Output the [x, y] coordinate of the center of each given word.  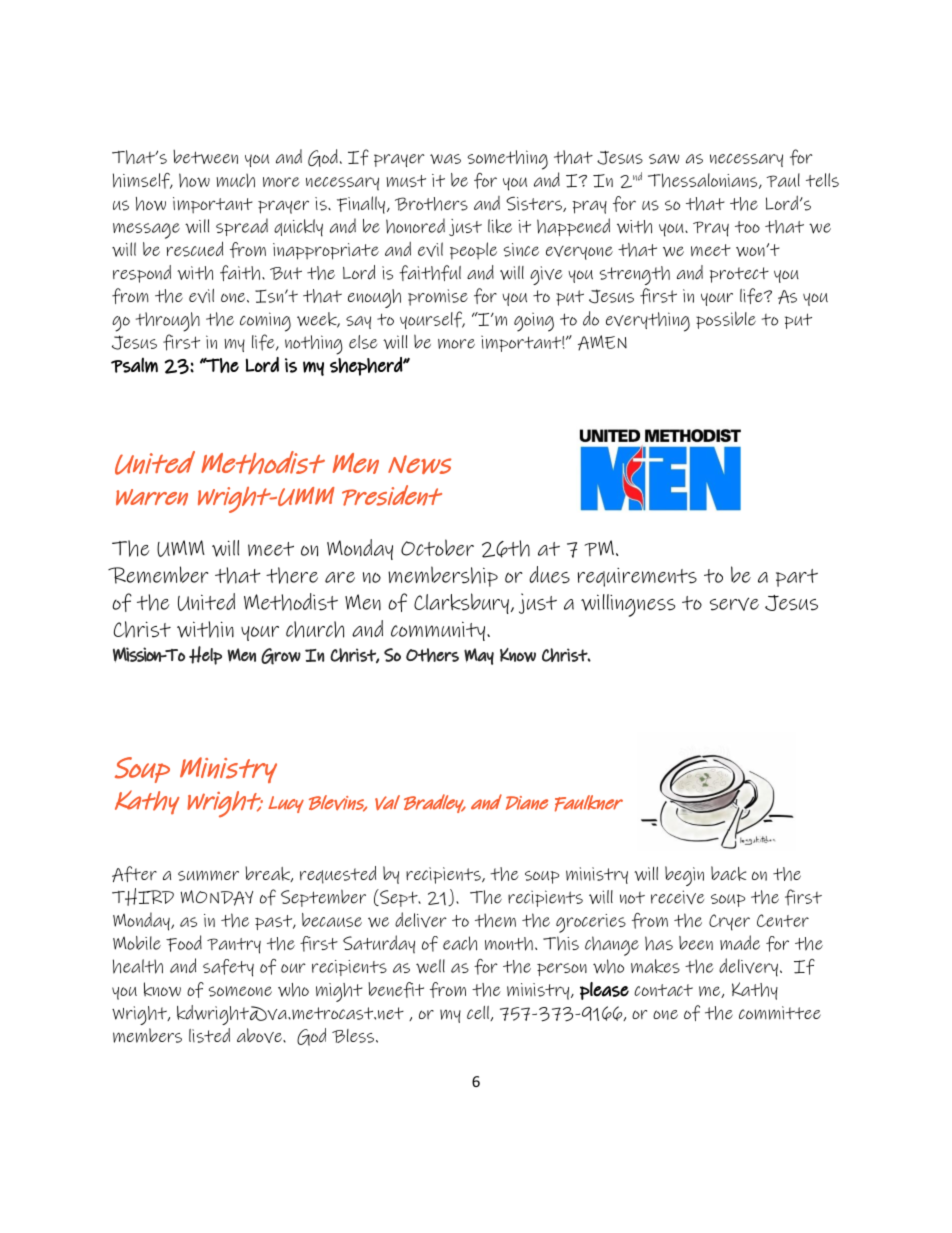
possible [726, 320]
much [235, 180]
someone [240, 991]
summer [208, 876]
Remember [158, 575]
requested [338, 875]
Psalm [134, 365]
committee [780, 1013]
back [728, 873]
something [508, 160]
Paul [783, 180]
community [438, 631]
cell [479, 1013]
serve [734, 604]
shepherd [367, 366]
